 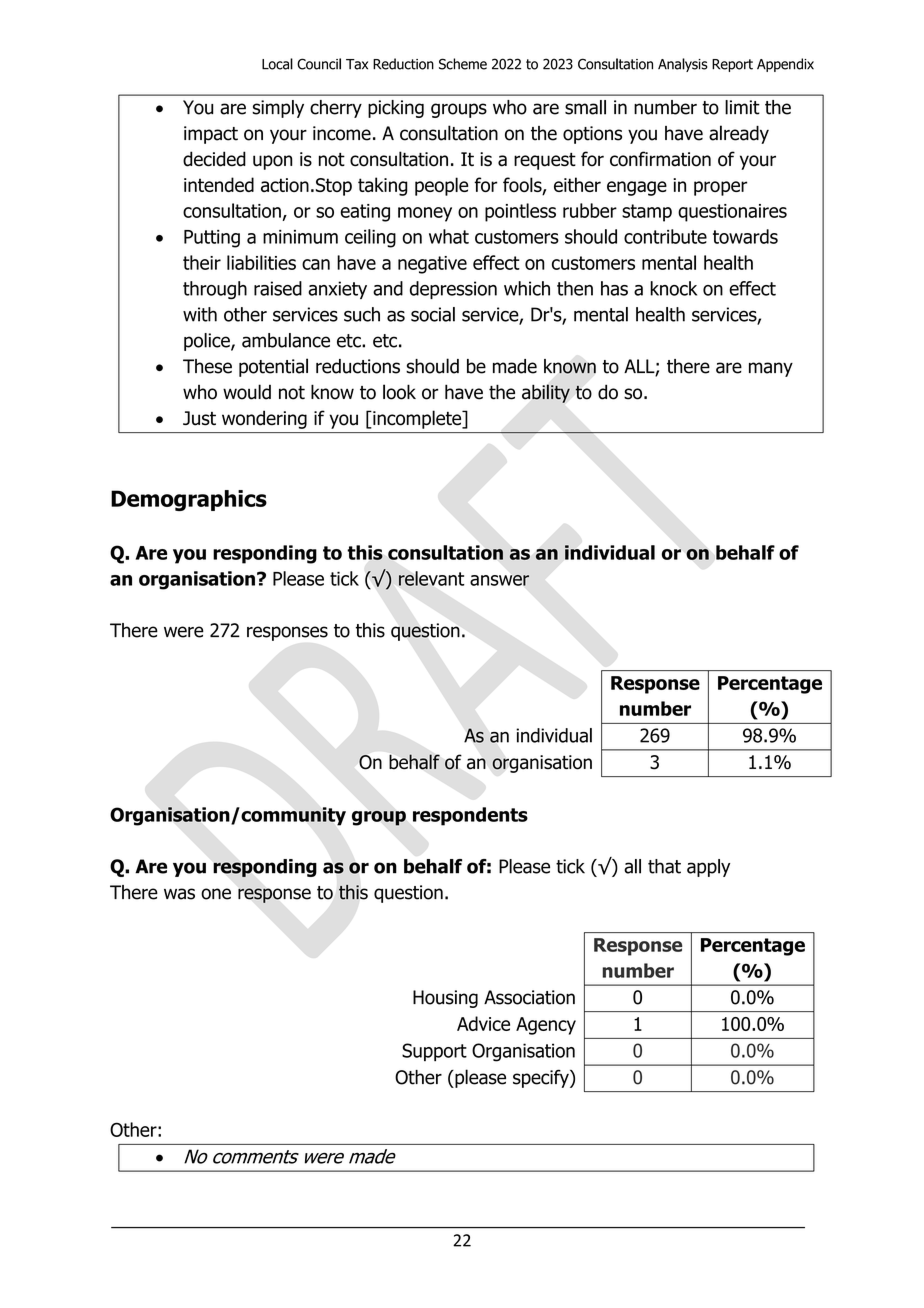 What do you see at coordinates (434, 1052) in the document?
I see `Support` at bounding box center [434, 1052].
